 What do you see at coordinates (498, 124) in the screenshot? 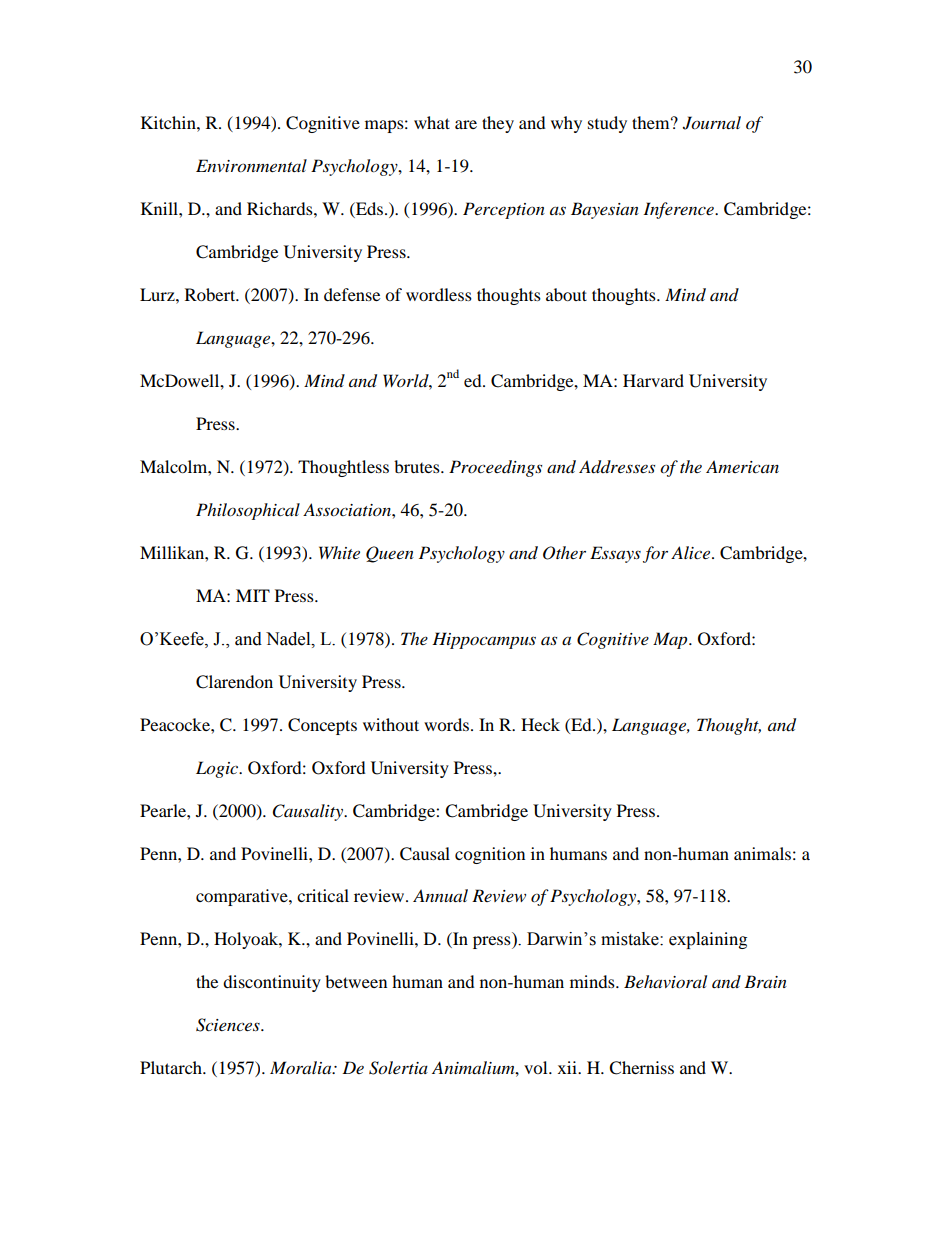
I see `they` at bounding box center [498, 124].
